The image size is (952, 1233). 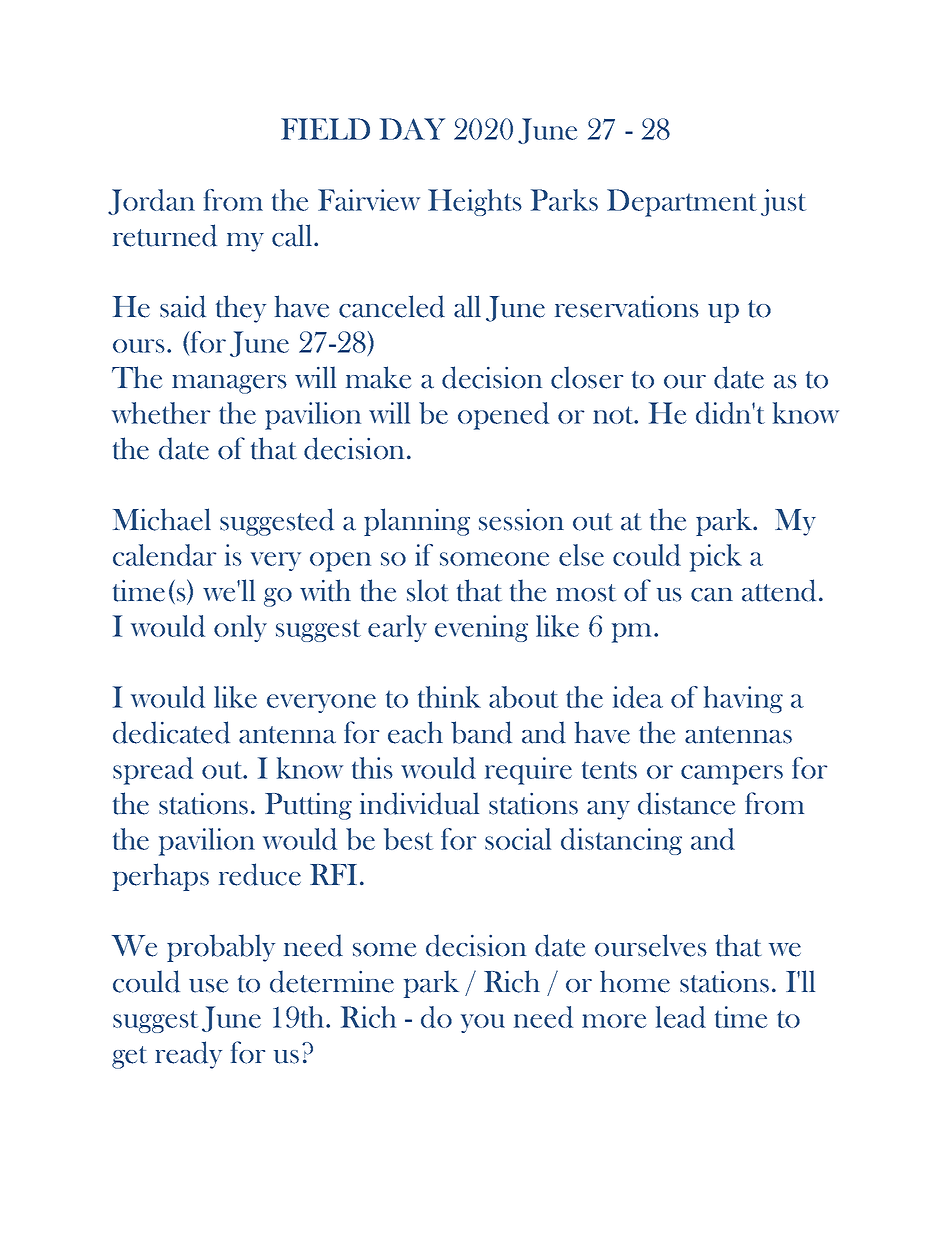 What do you see at coordinates (682, 203) in the screenshot?
I see `Department` at bounding box center [682, 203].
